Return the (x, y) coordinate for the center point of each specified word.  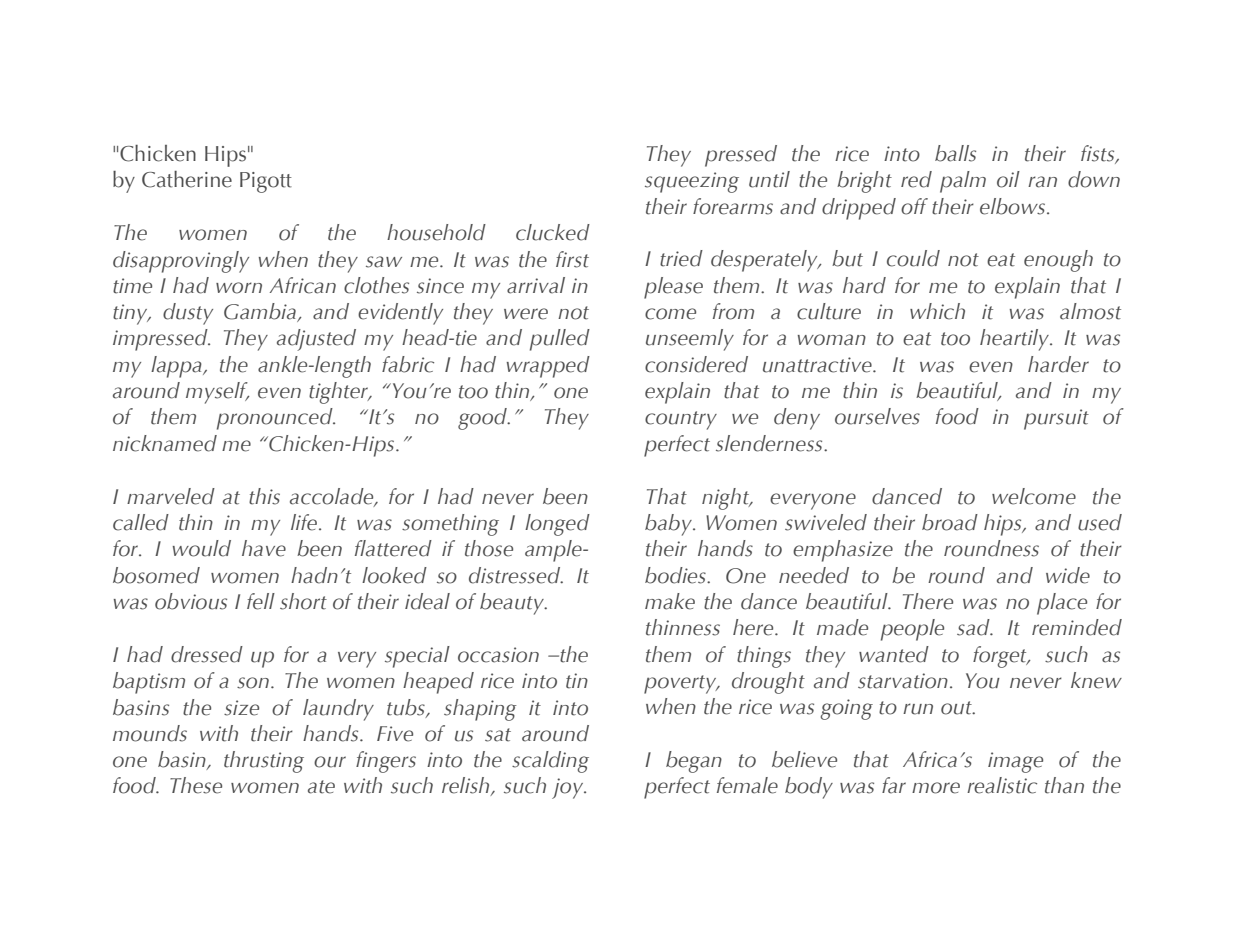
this (264, 496)
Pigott (266, 182)
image (1015, 762)
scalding (550, 762)
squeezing (692, 182)
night (726, 499)
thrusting (264, 762)
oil (1008, 179)
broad (950, 522)
